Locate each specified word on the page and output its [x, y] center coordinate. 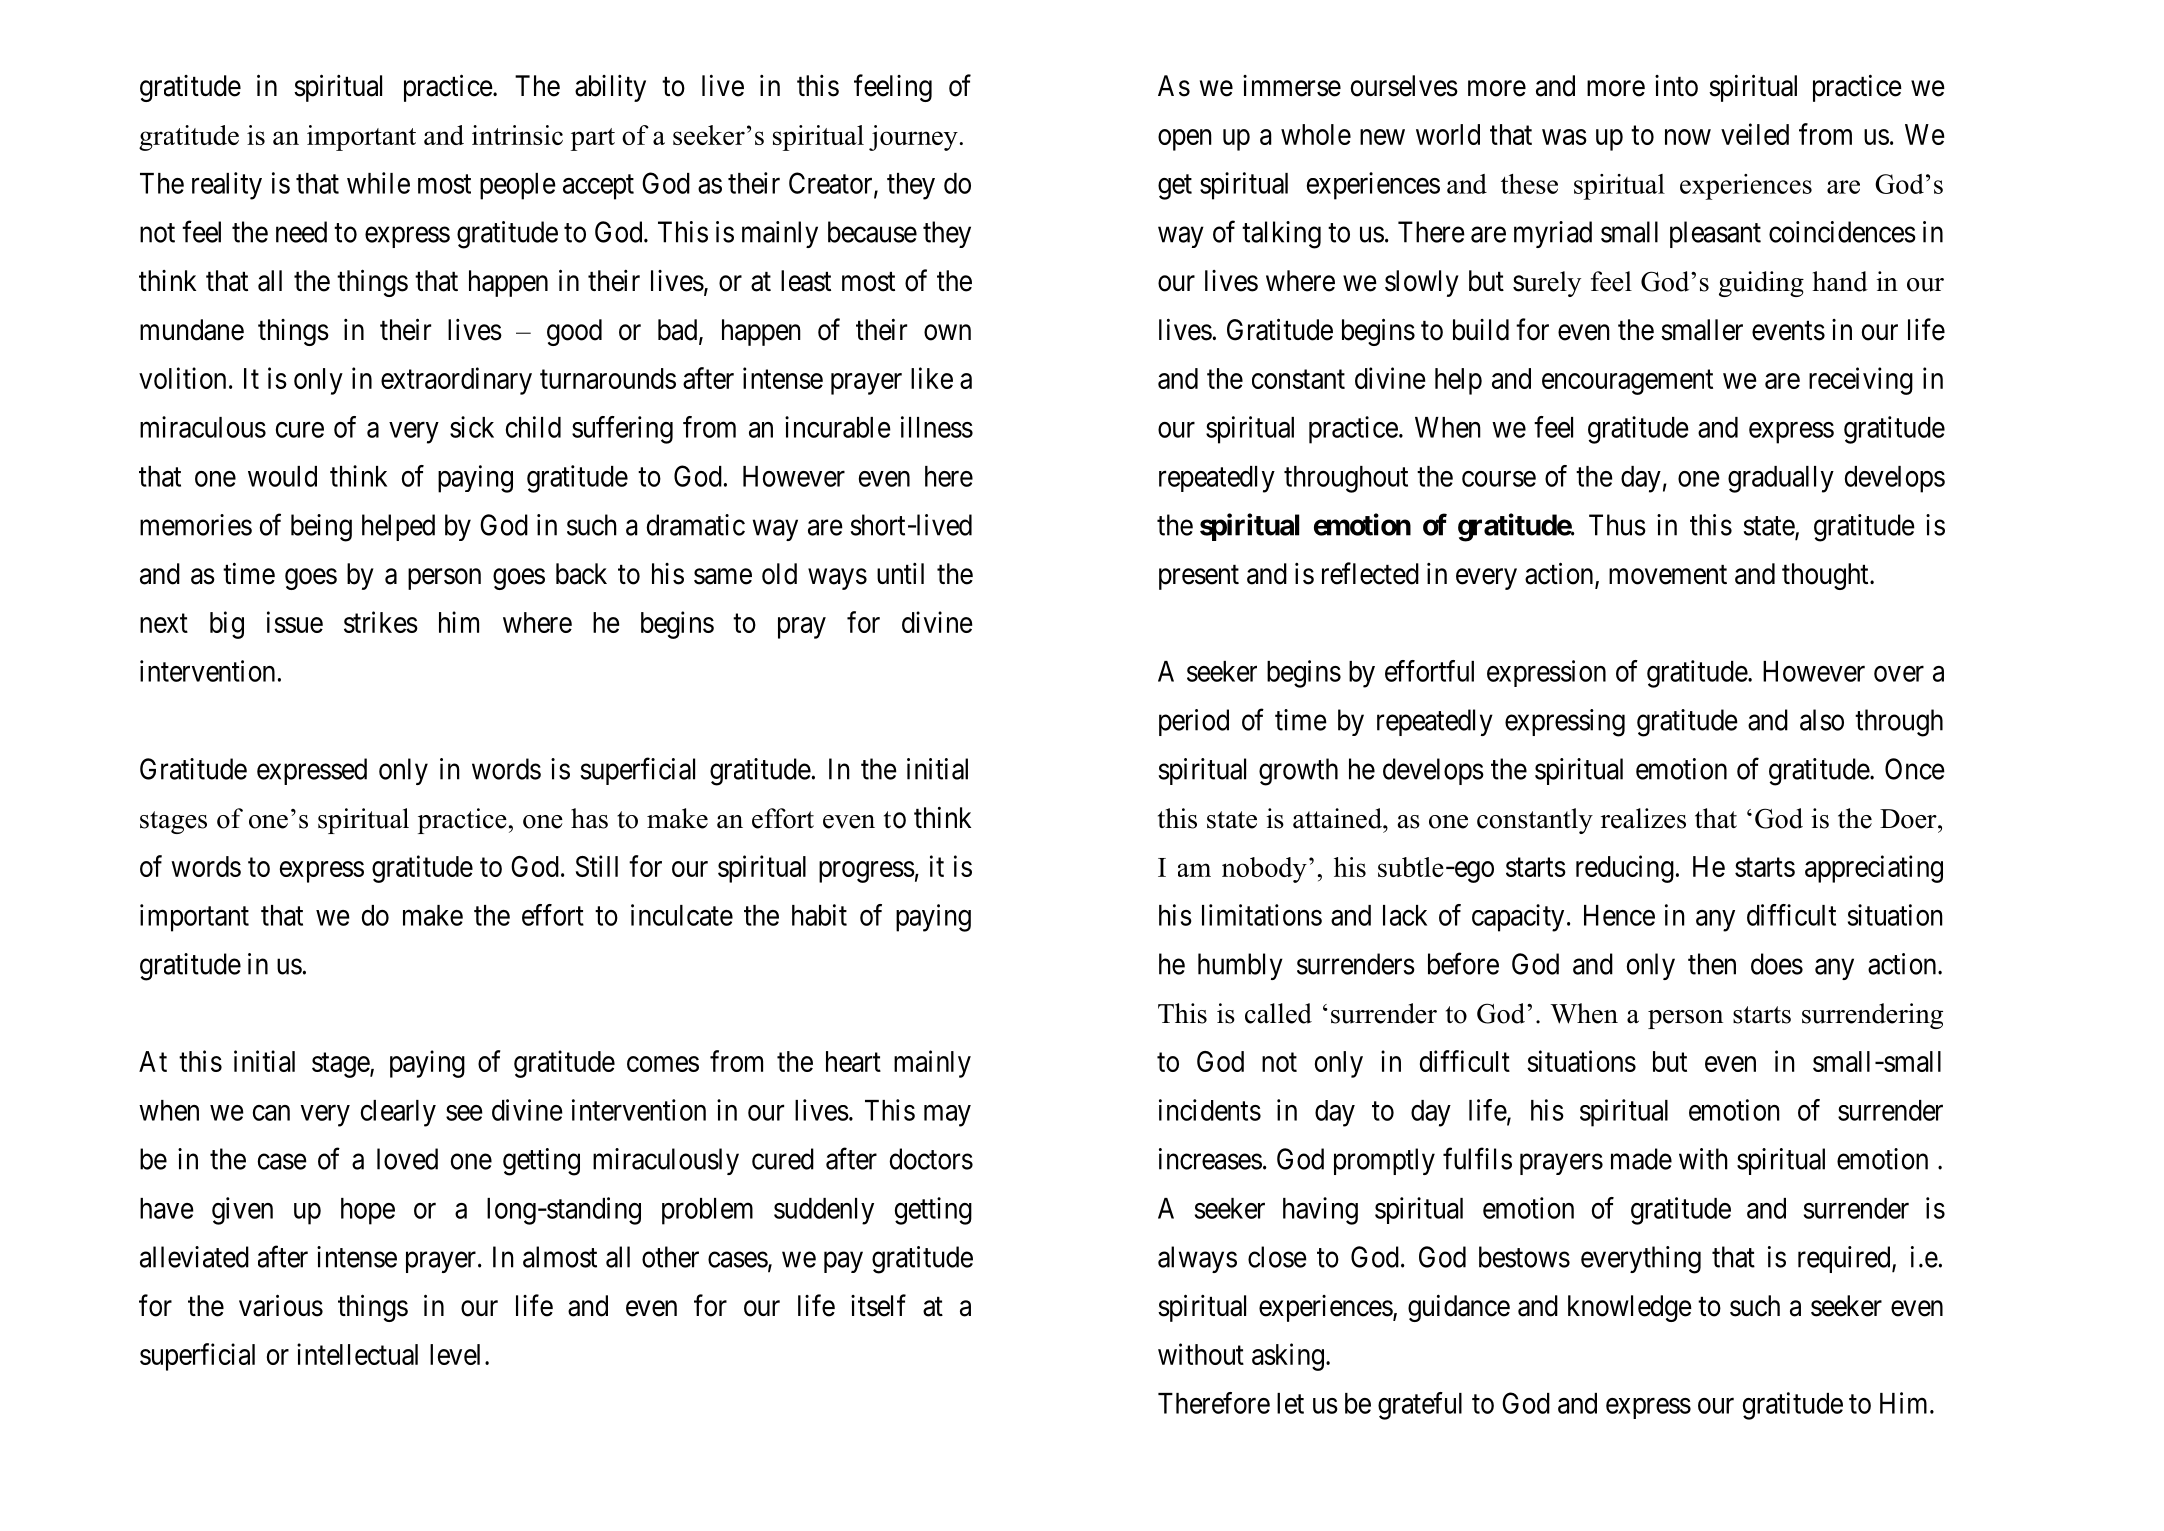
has [589, 818]
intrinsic [517, 135]
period [1194, 722]
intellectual [357, 1354]
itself [878, 1305]
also [1822, 720]
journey [913, 138]
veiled [1755, 134]
